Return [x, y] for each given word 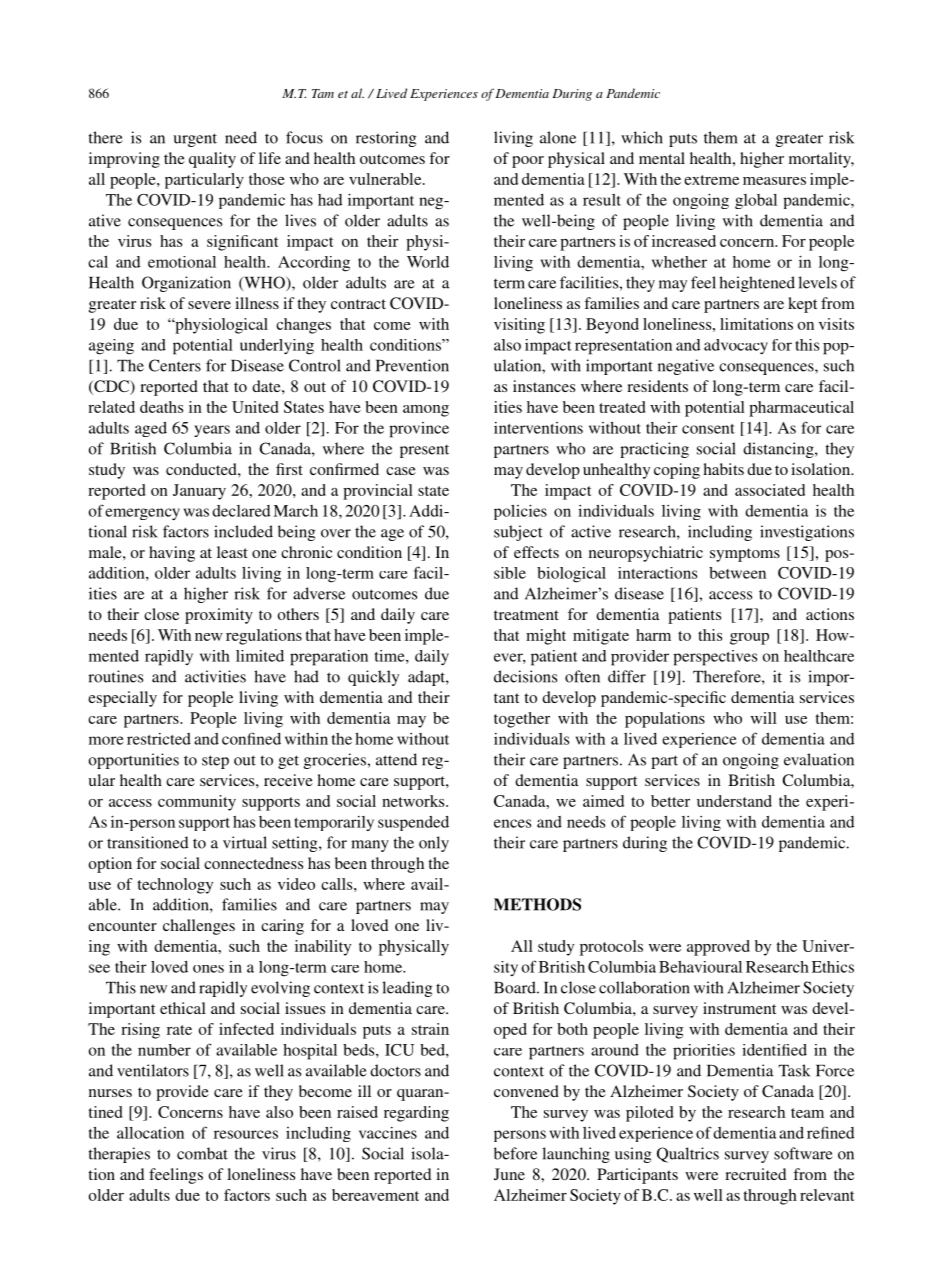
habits [723, 469]
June [509, 1174]
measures [774, 181]
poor [528, 162]
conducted [202, 469]
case [401, 471]
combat [202, 1153]
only [434, 844]
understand [734, 801]
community [197, 803]
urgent [195, 140]
